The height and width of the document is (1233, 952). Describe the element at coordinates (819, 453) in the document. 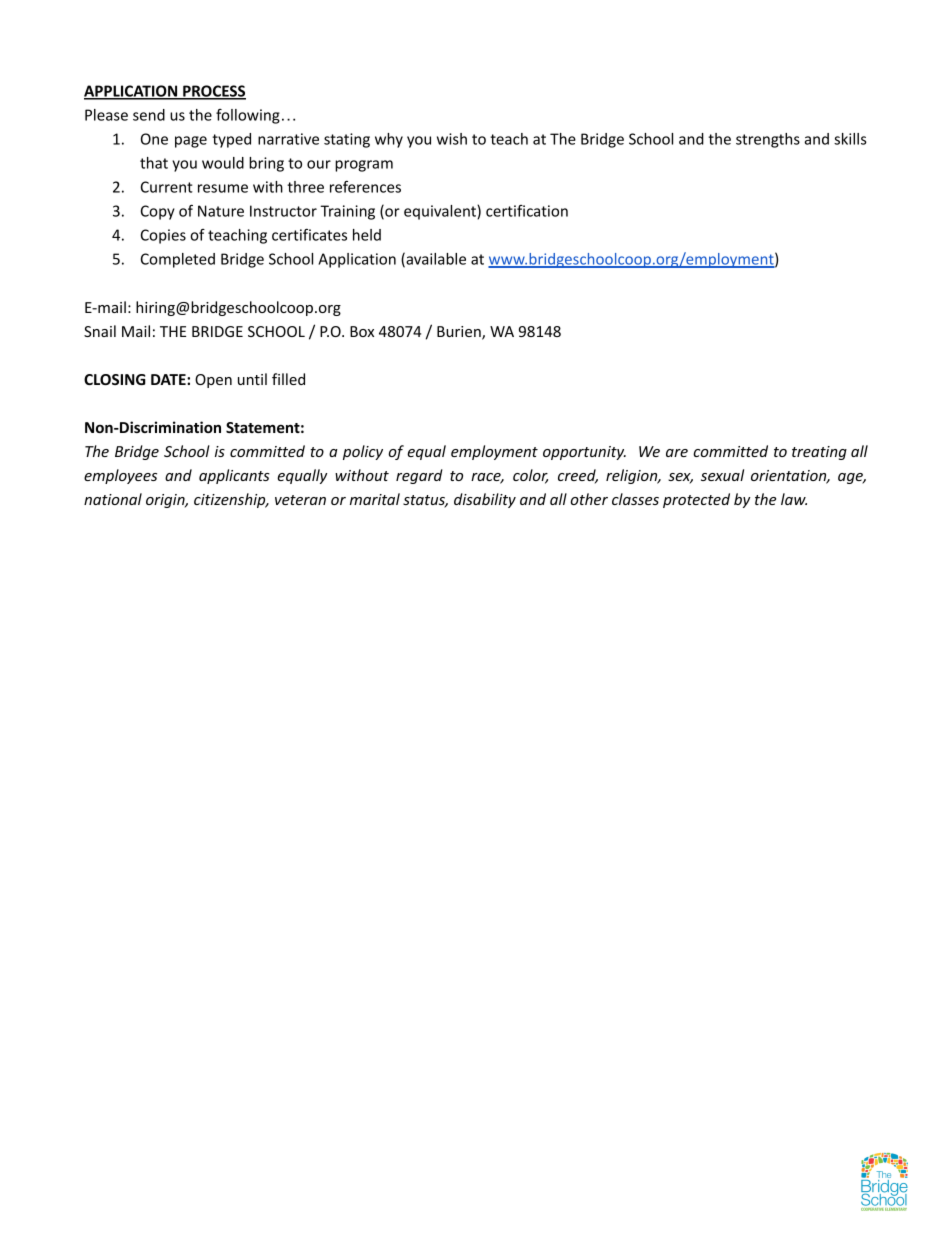

I see `treating` at that location.
